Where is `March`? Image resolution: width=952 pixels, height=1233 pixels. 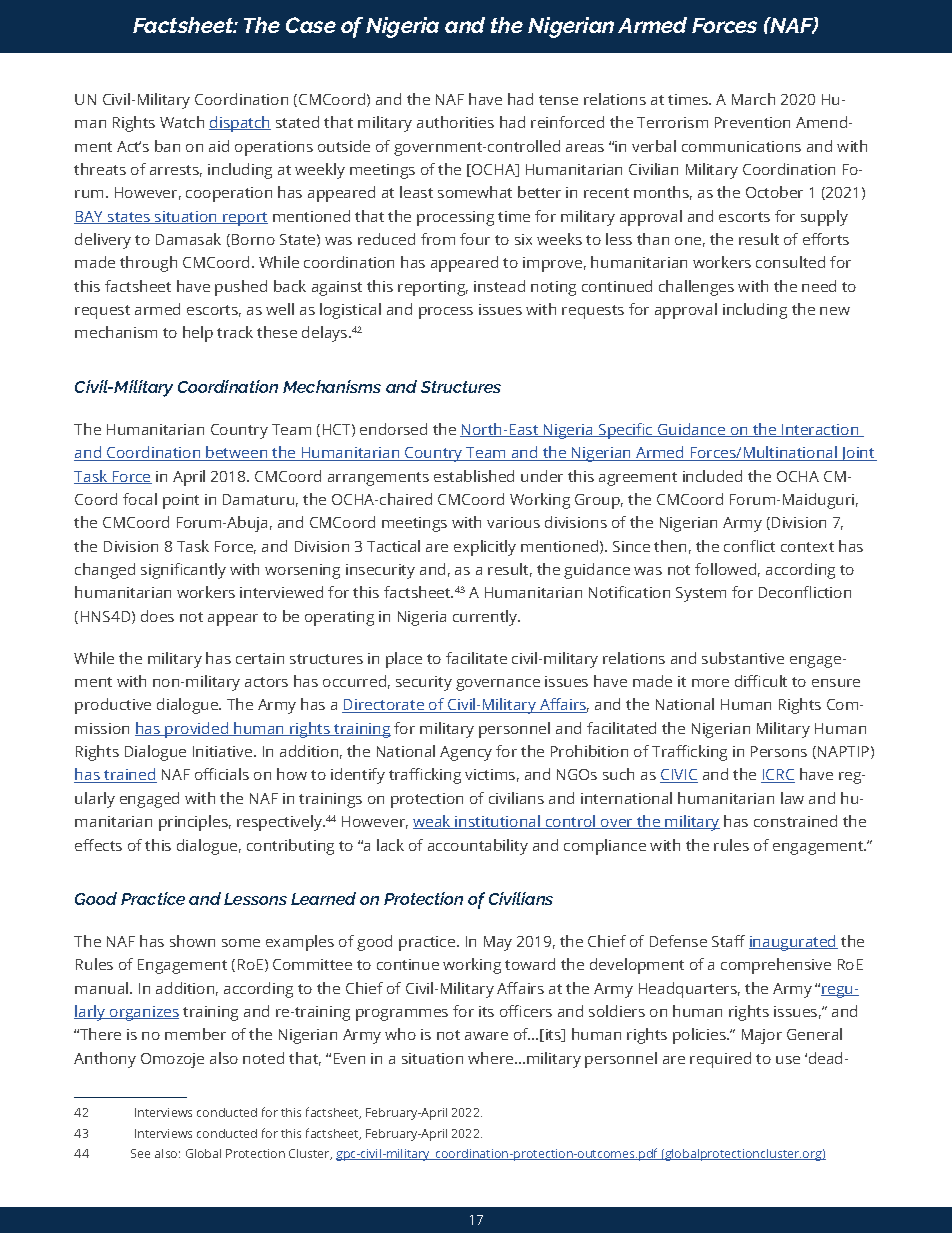
March is located at coordinates (753, 99).
